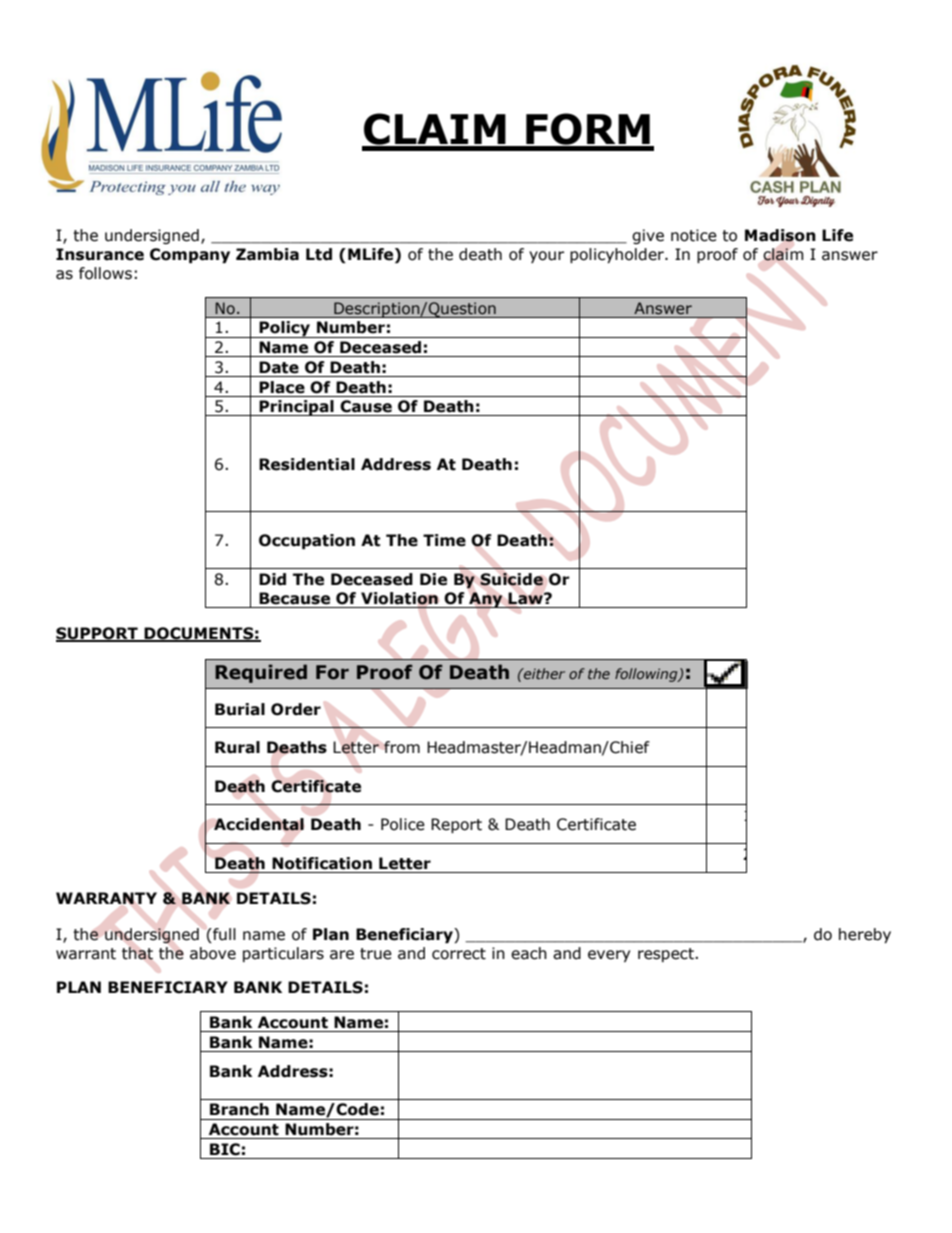 The height and width of the image is (1233, 952). What do you see at coordinates (240, 709) in the image?
I see `Burial` at bounding box center [240, 709].
